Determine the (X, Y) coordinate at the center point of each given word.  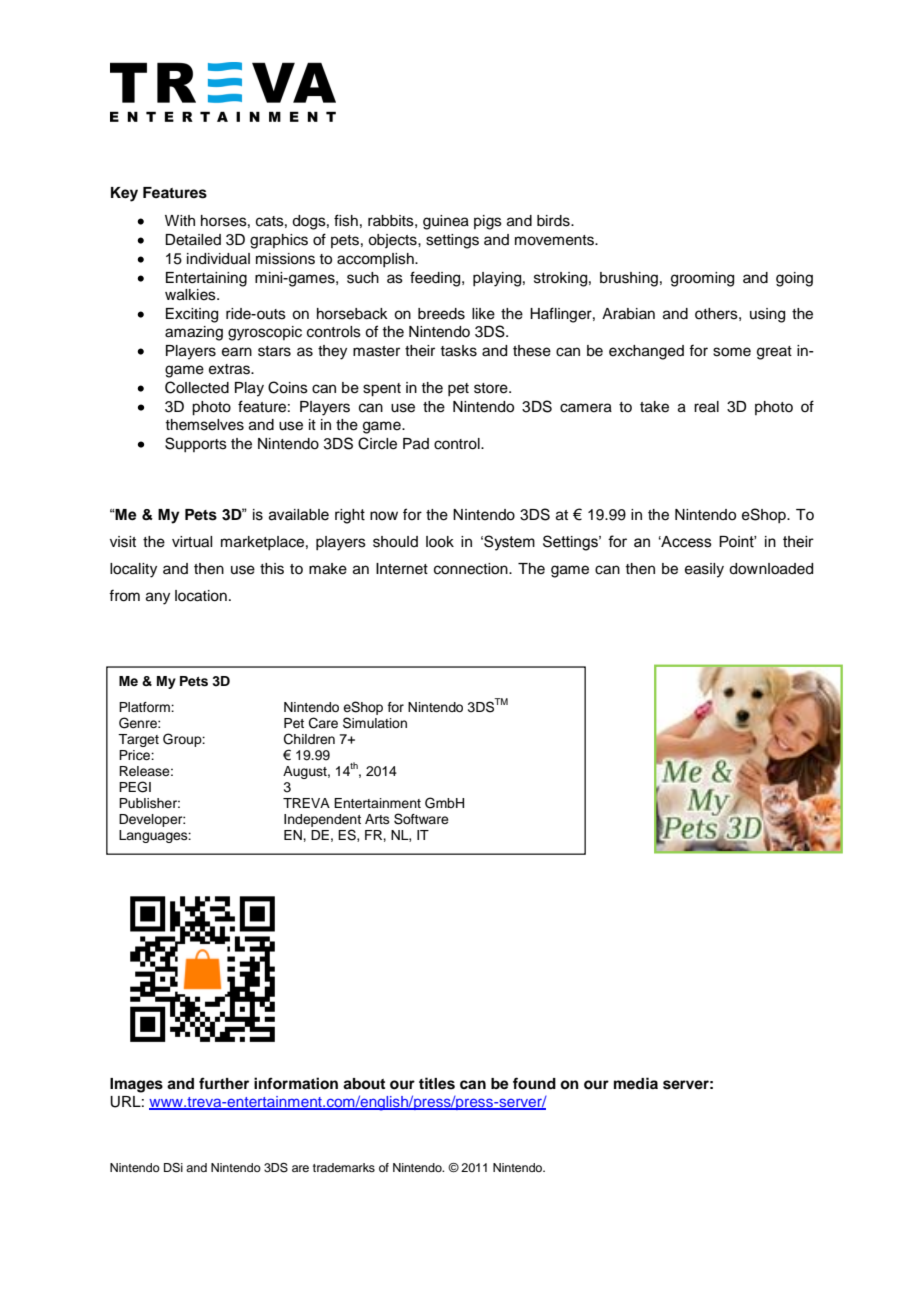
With (180, 220)
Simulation (375, 723)
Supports (196, 444)
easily (704, 570)
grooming (702, 279)
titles (437, 1083)
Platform (145, 707)
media (636, 1083)
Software (421, 819)
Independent (322, 822)
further (224, 1083)
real (706, 407)
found (534, 1083)
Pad (416, 444)
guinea (446, 222)
